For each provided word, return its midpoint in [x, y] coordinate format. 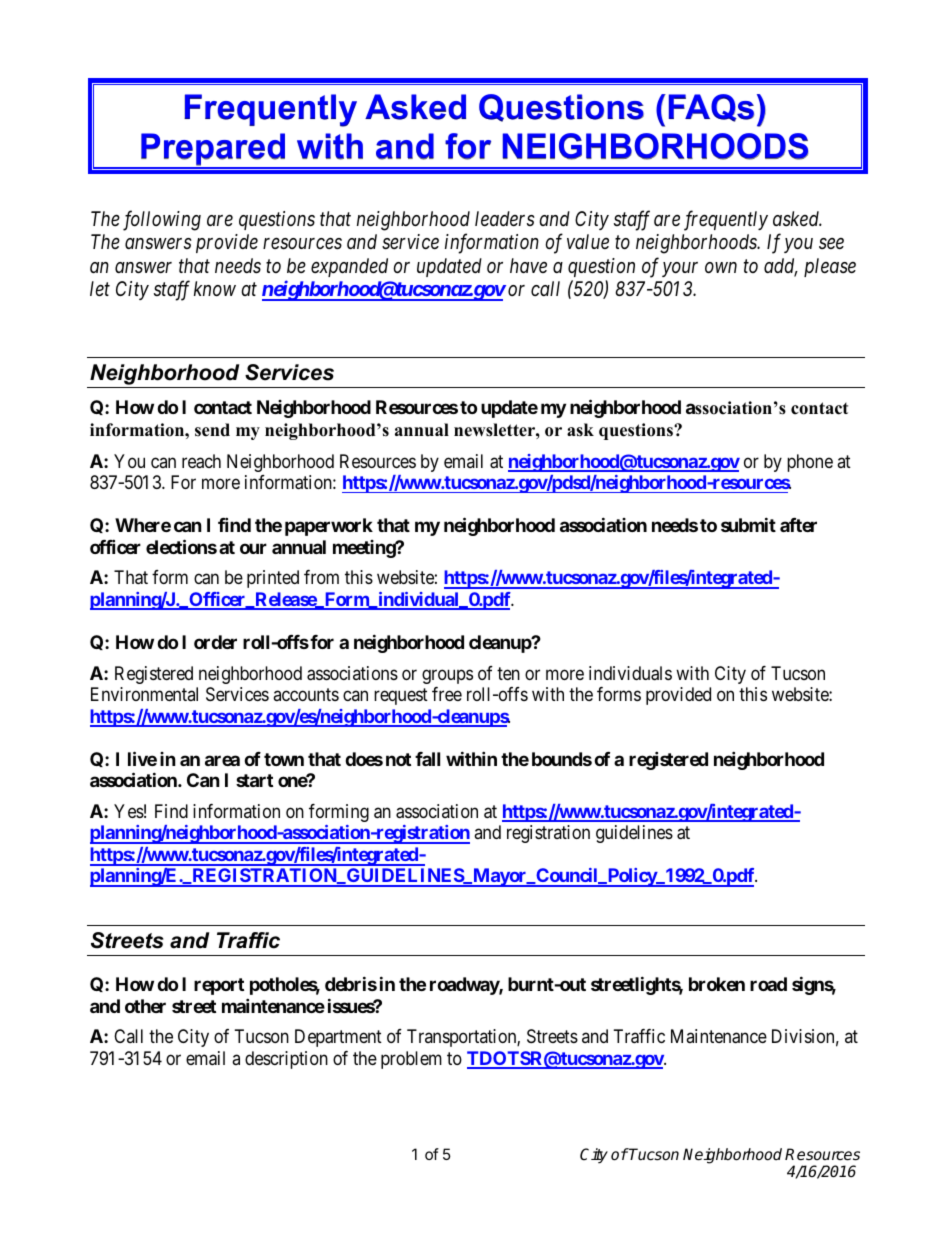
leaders [505, 218]
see [831, 244]
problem [411, 1060]
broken [717, 984]
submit [748, 525]
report [219, 986]
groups [447, 676]
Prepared [213, 150]
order [215, 642]
